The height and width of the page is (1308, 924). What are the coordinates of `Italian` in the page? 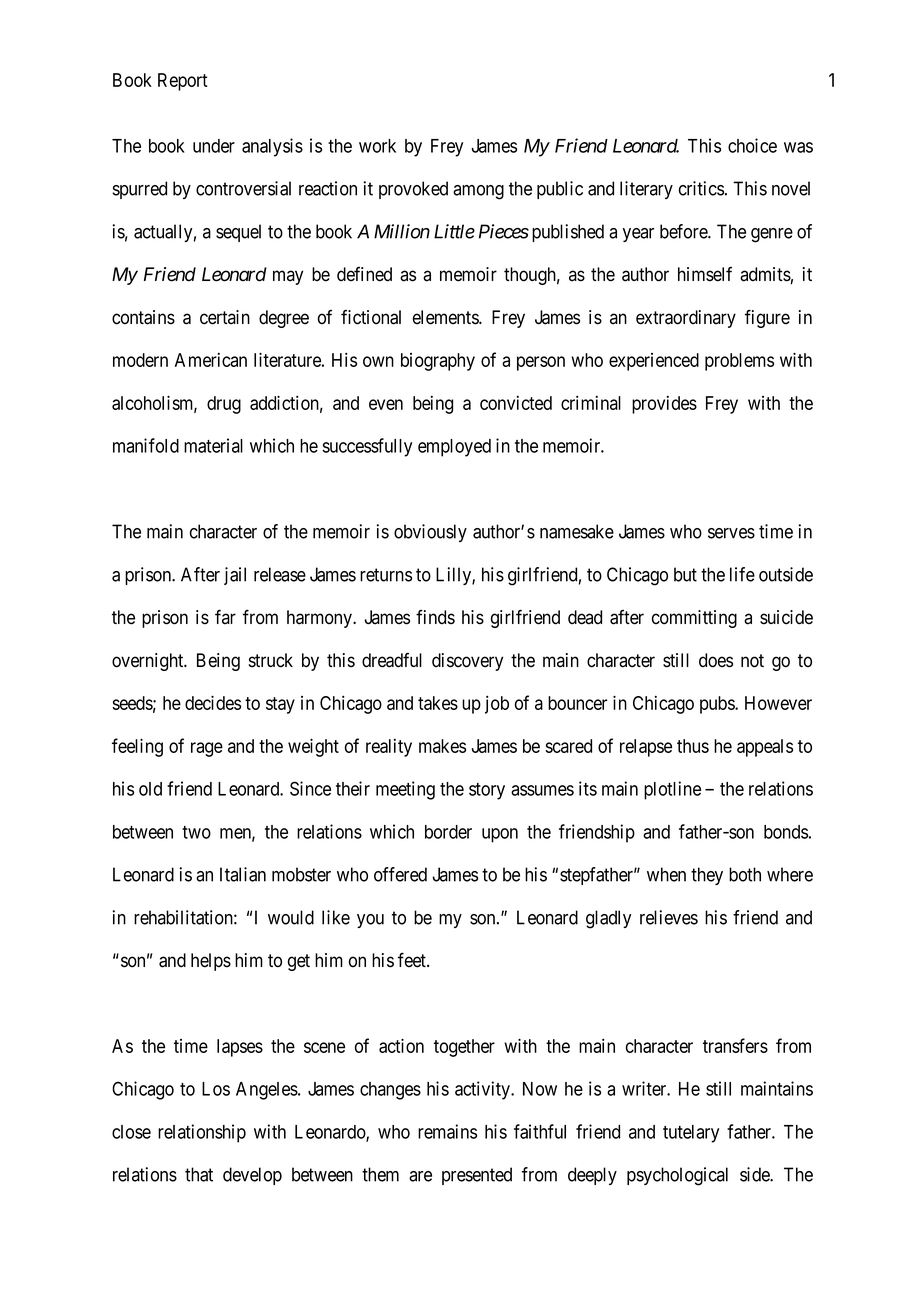 It's located at (243, 874).
